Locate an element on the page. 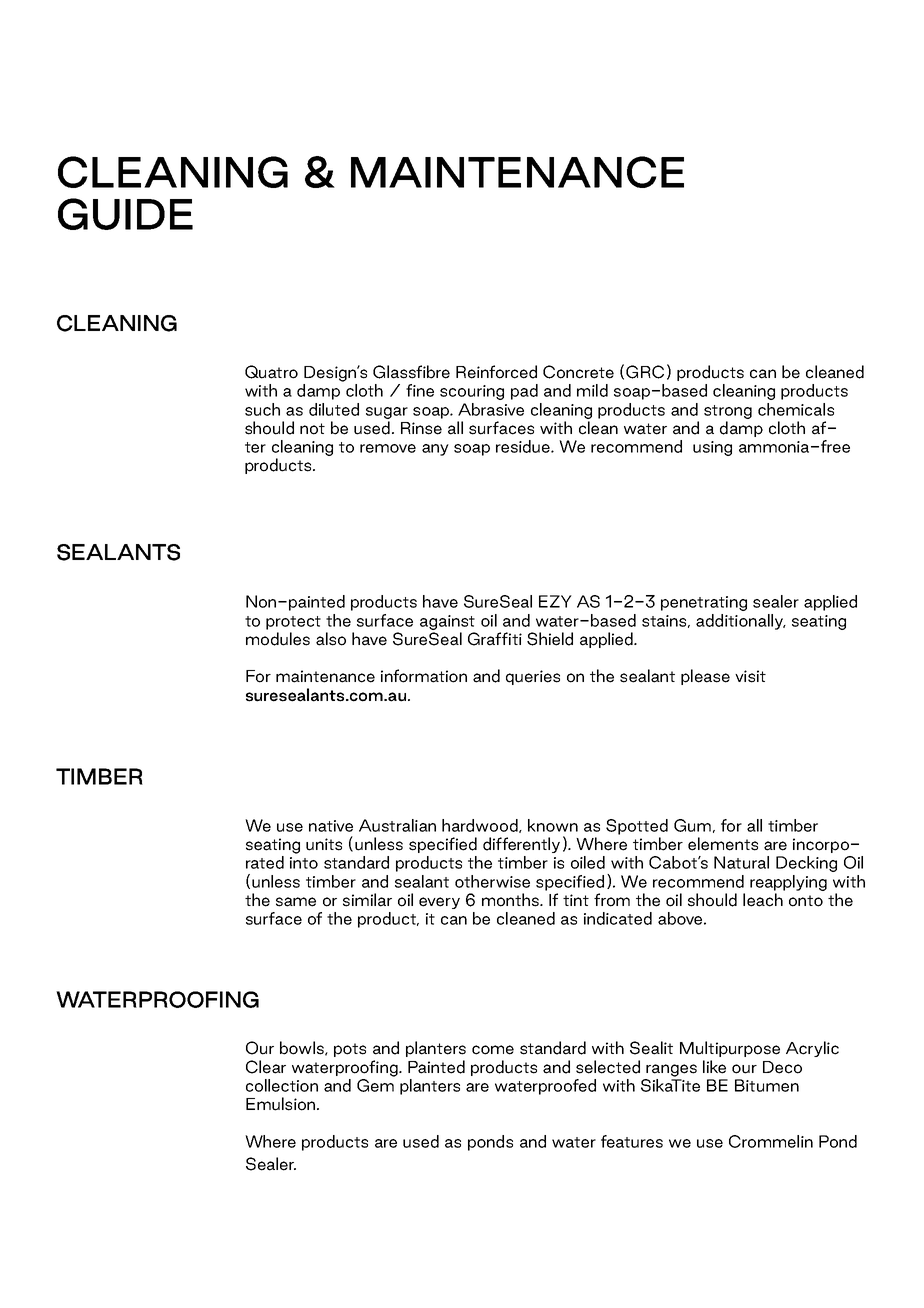  GUIDE is located at coordinates (125, 214).
